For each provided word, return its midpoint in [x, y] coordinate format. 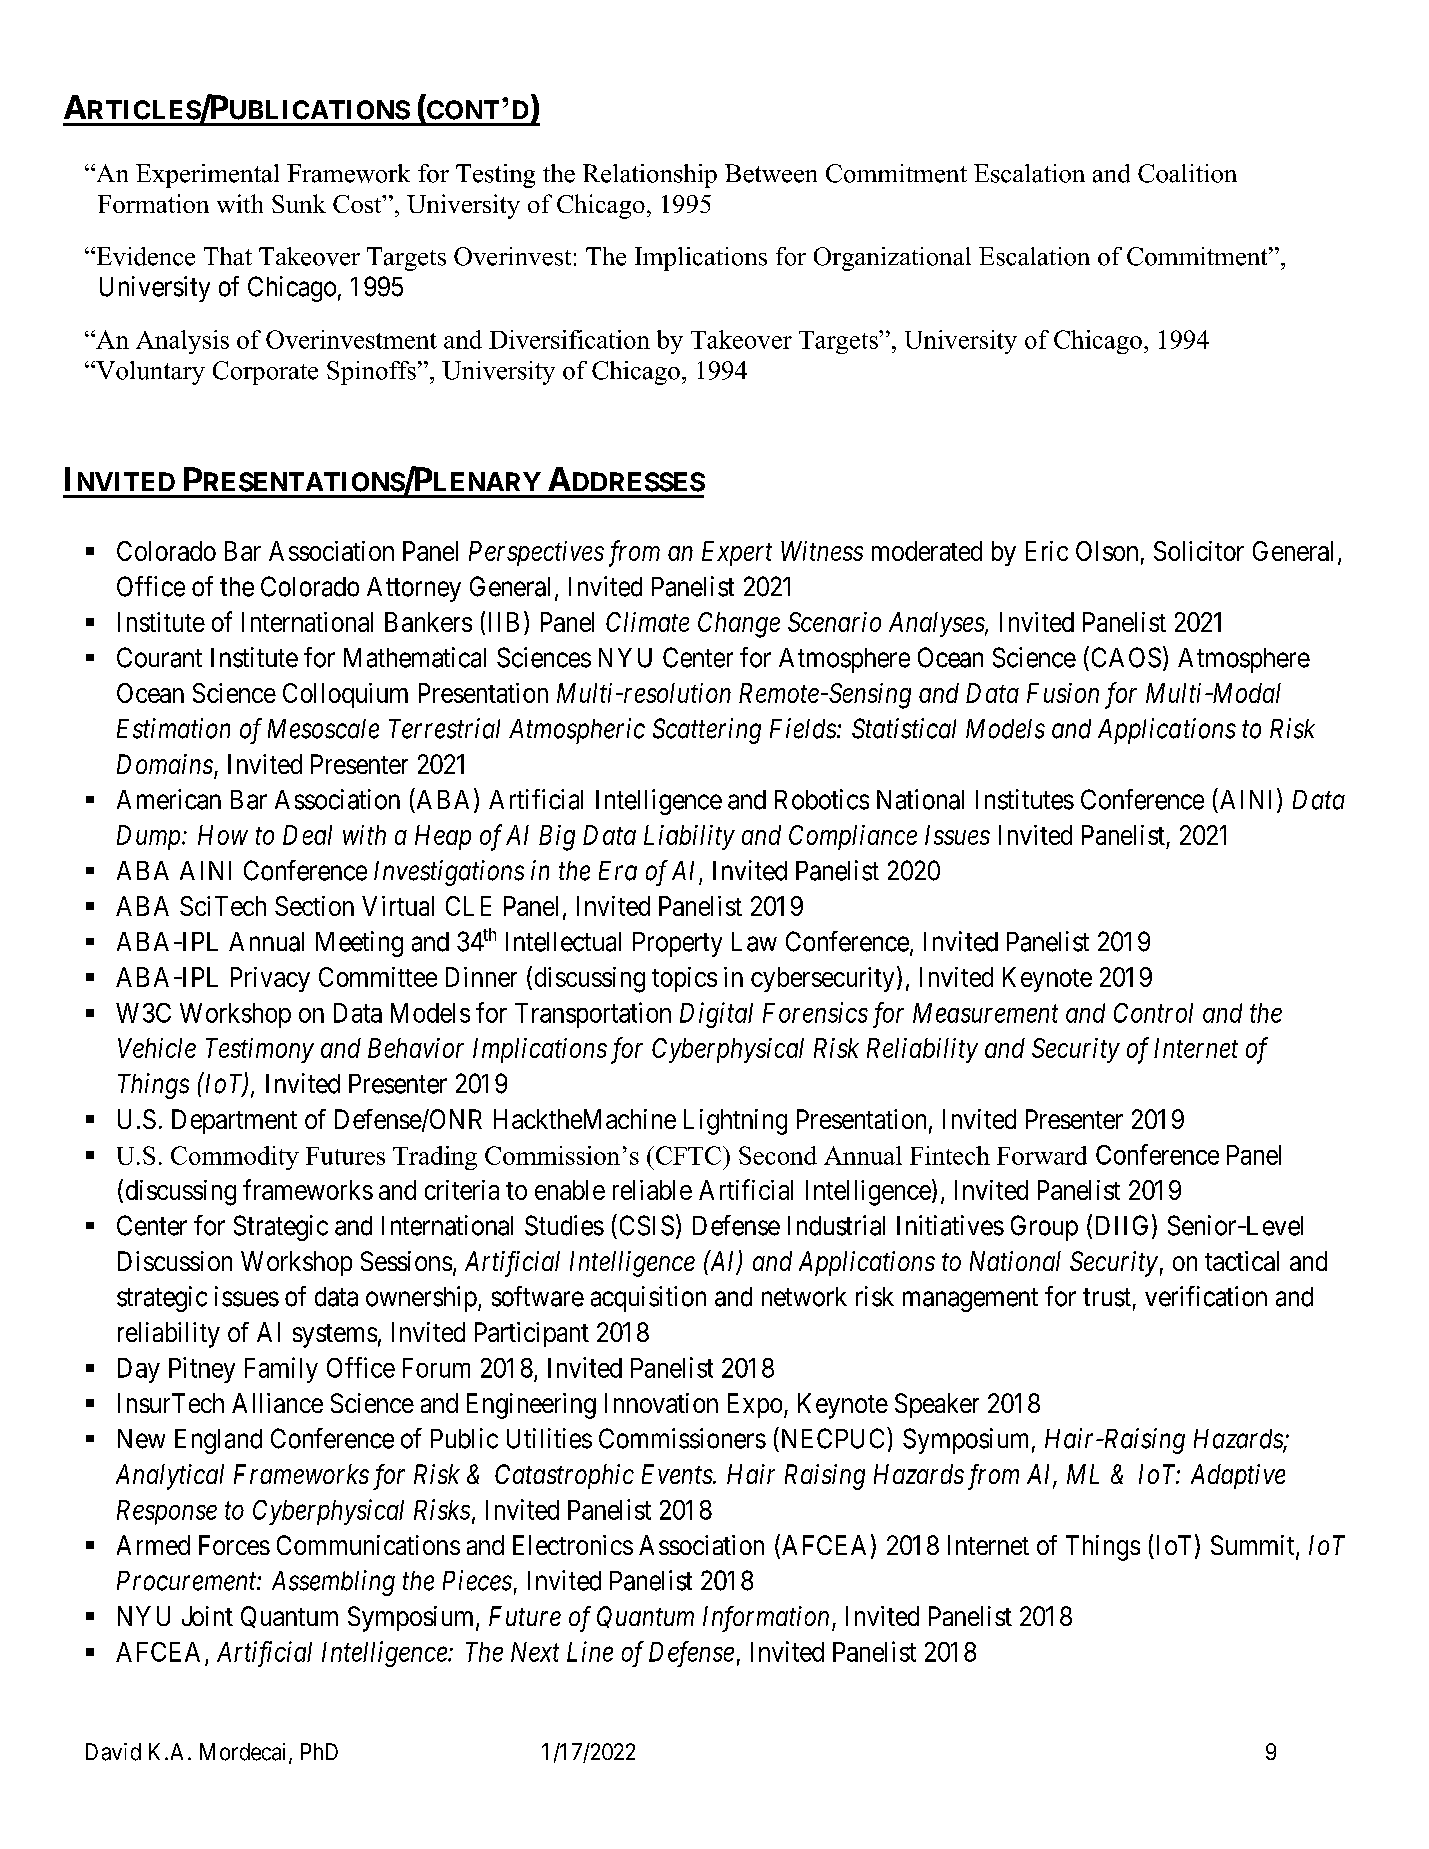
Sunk [299, 203]
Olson [1107, 551]
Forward [1042, 1155]
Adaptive [1238, 1476]
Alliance [277, 1403]
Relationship [650, 176]
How [223, 835]
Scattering [707, 731]
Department [234, 1121]
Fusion [1063, 693]
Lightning [735, 1122]
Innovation [661, 1403]
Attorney [414, 589]
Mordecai [245, 1753]
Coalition [1187, 173]
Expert [737, 553]
